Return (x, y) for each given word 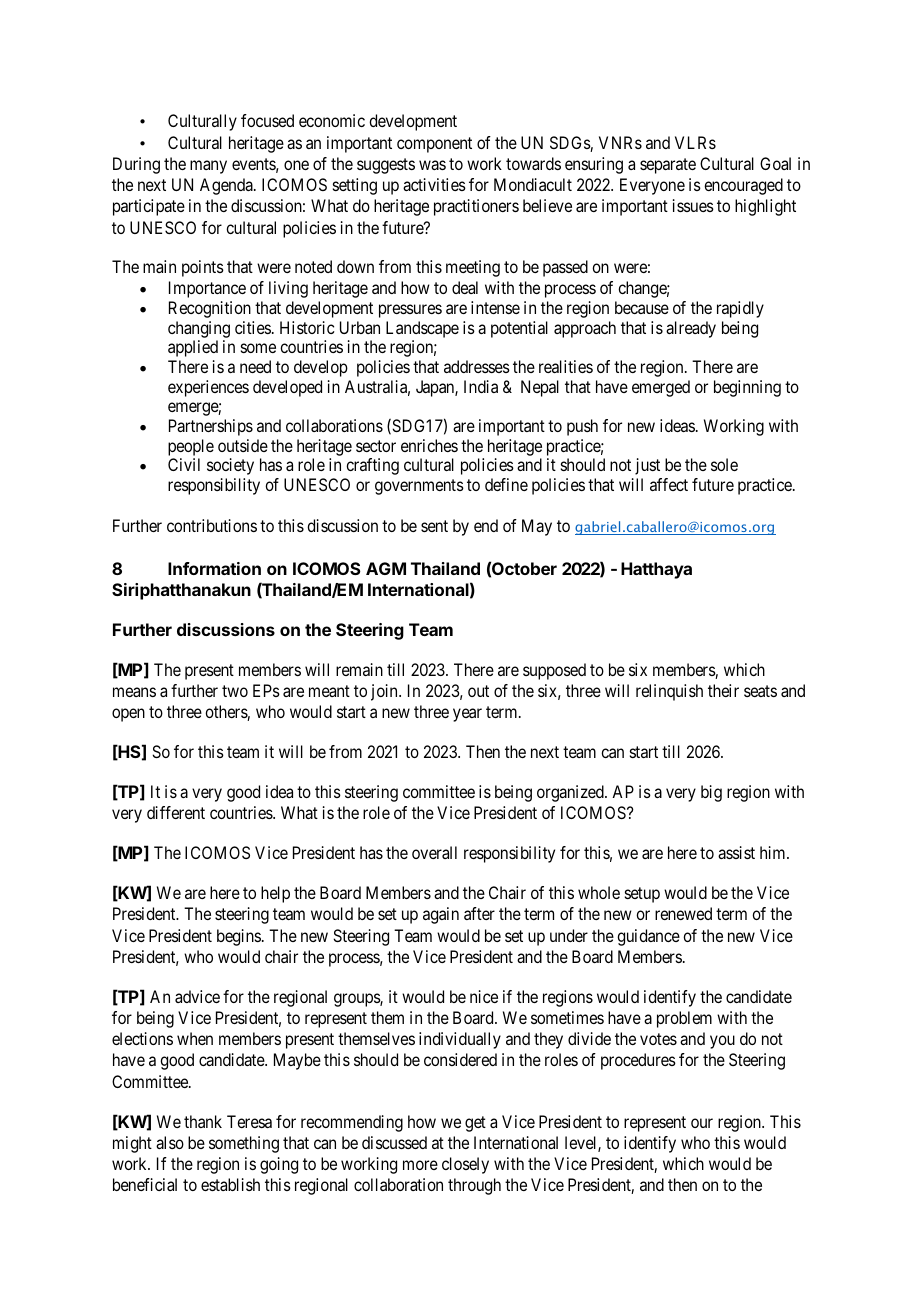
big (711, 793)
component (434, 145)
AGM (386, 568)
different (176, 812)
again (441, 915)
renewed (683, 913)
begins (239, 937)
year (467, 715)
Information (214, 568)
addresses (477, 366)
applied (193, 348)
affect (669, 484)
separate (668, 166)
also (170, 1142)
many (208, 167)
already (691, 329)
